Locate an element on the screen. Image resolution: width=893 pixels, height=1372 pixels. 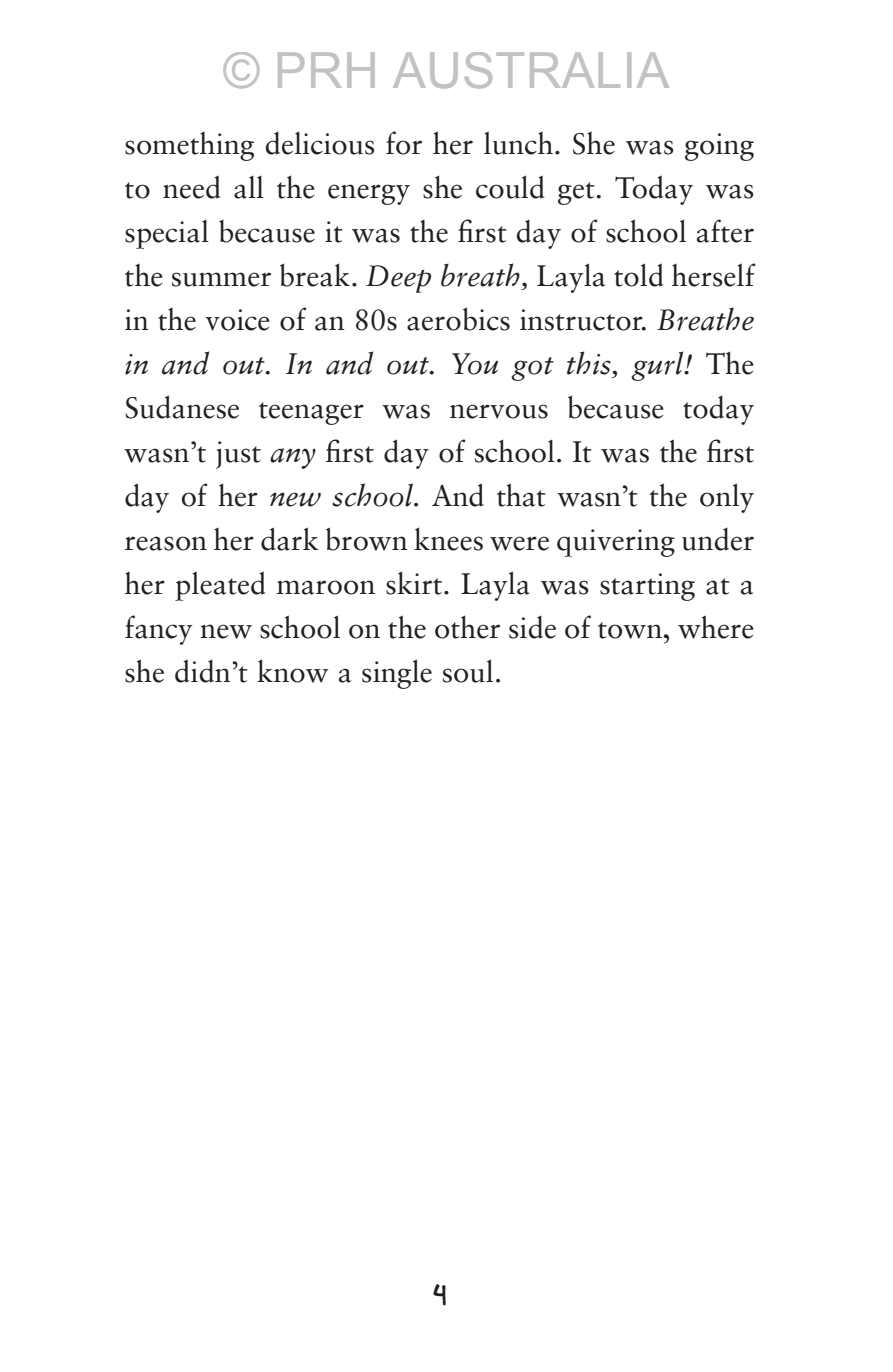
Sudanese is located at coordinates (182, 407).
